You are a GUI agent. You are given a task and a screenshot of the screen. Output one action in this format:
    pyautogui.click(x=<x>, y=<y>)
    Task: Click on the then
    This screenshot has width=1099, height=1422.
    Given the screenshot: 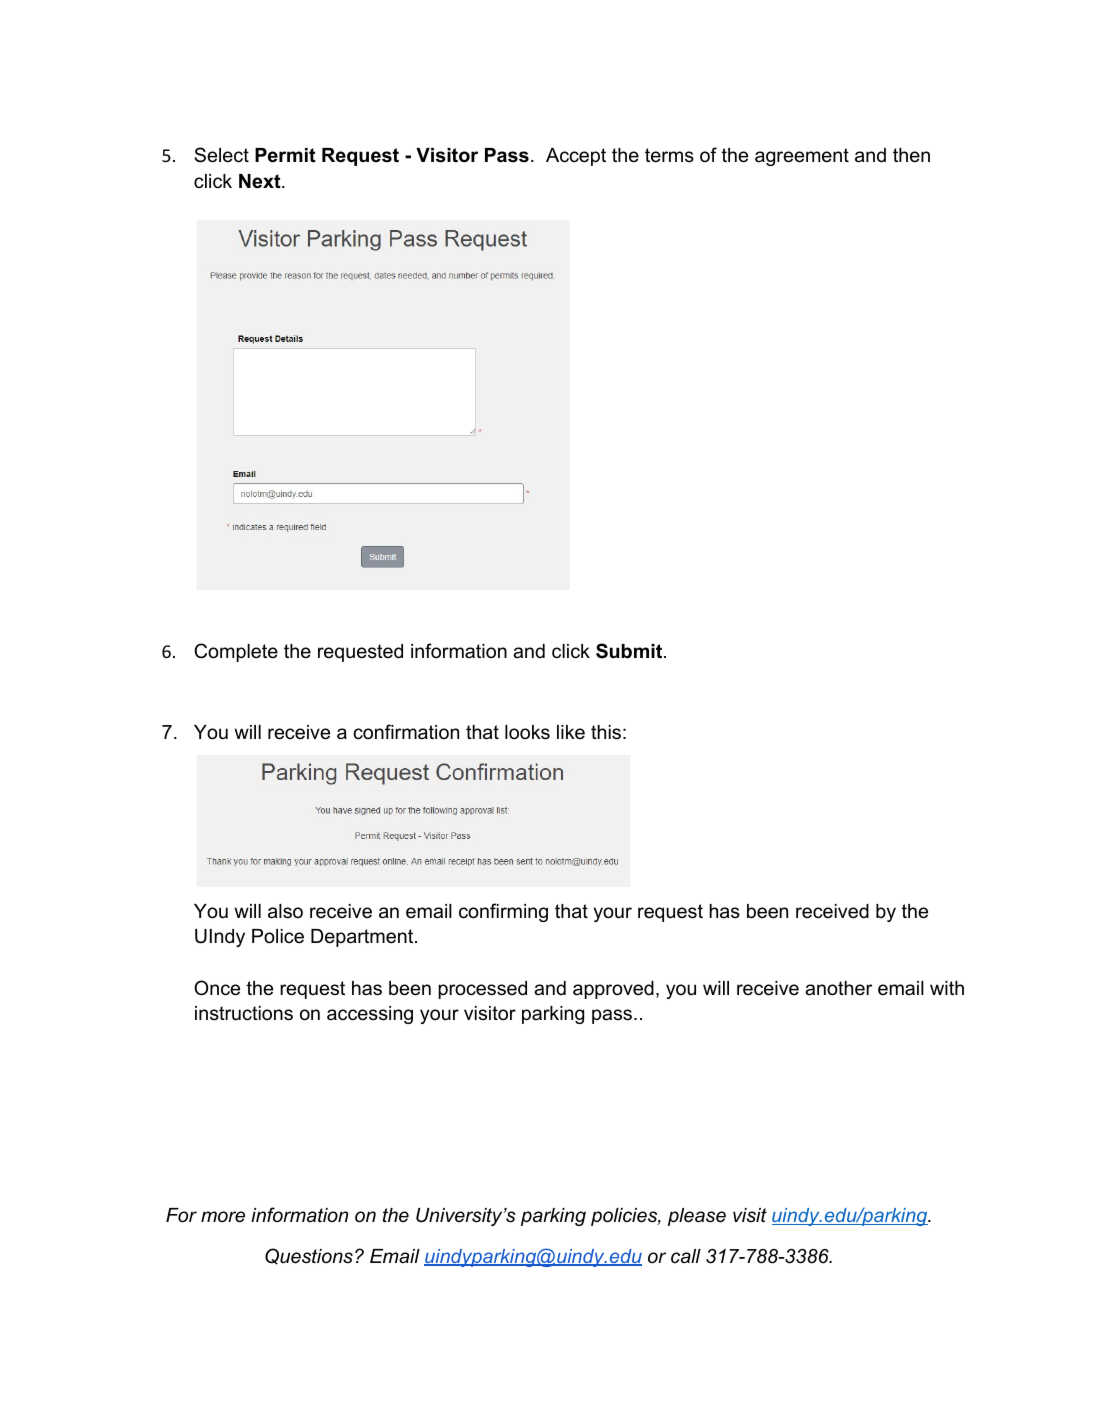 What is the action you would take?
    pyautogui.click(x=911, y=155)
